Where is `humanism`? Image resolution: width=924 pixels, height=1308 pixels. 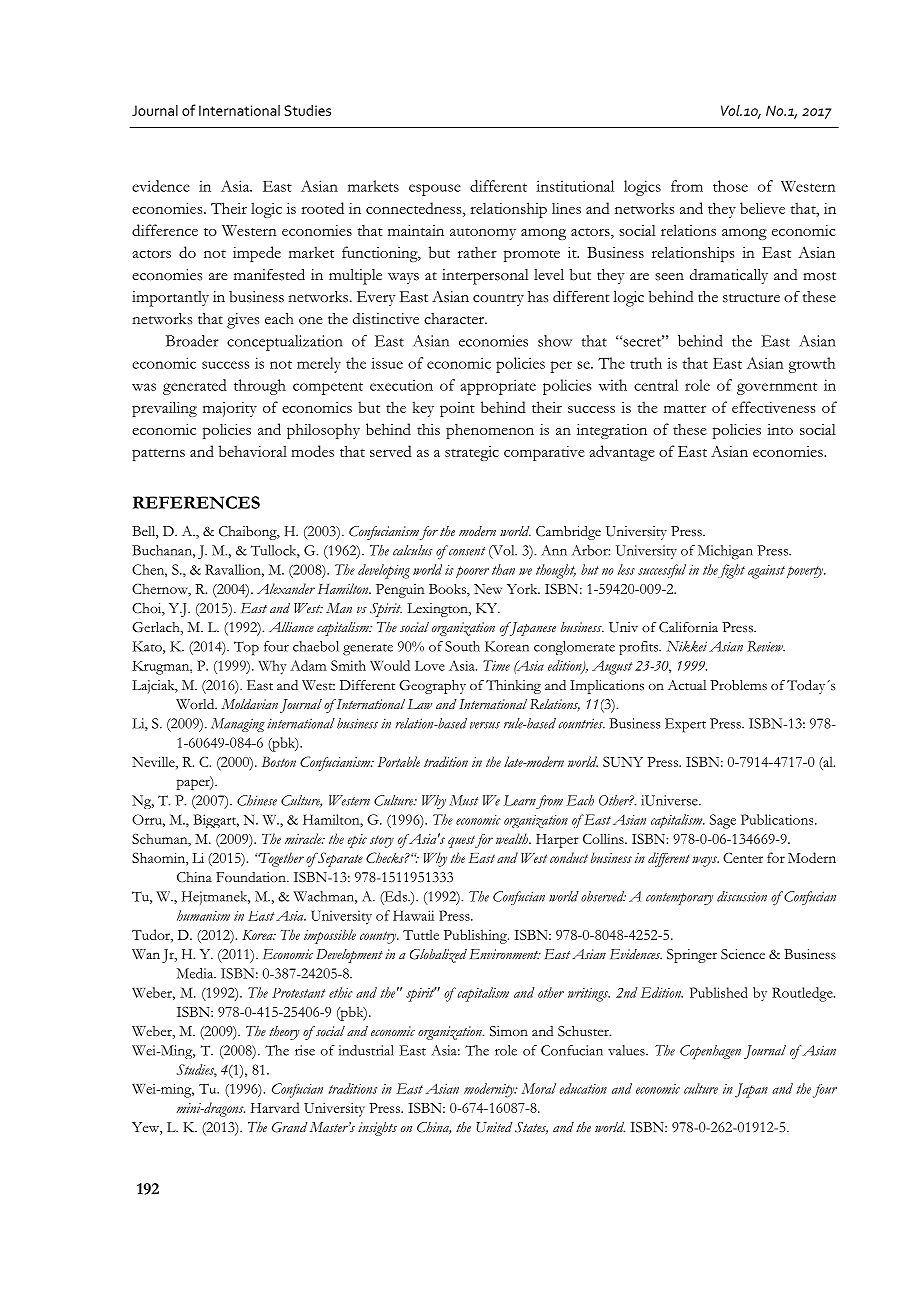 humanism is located at coordinates (203, 915).
